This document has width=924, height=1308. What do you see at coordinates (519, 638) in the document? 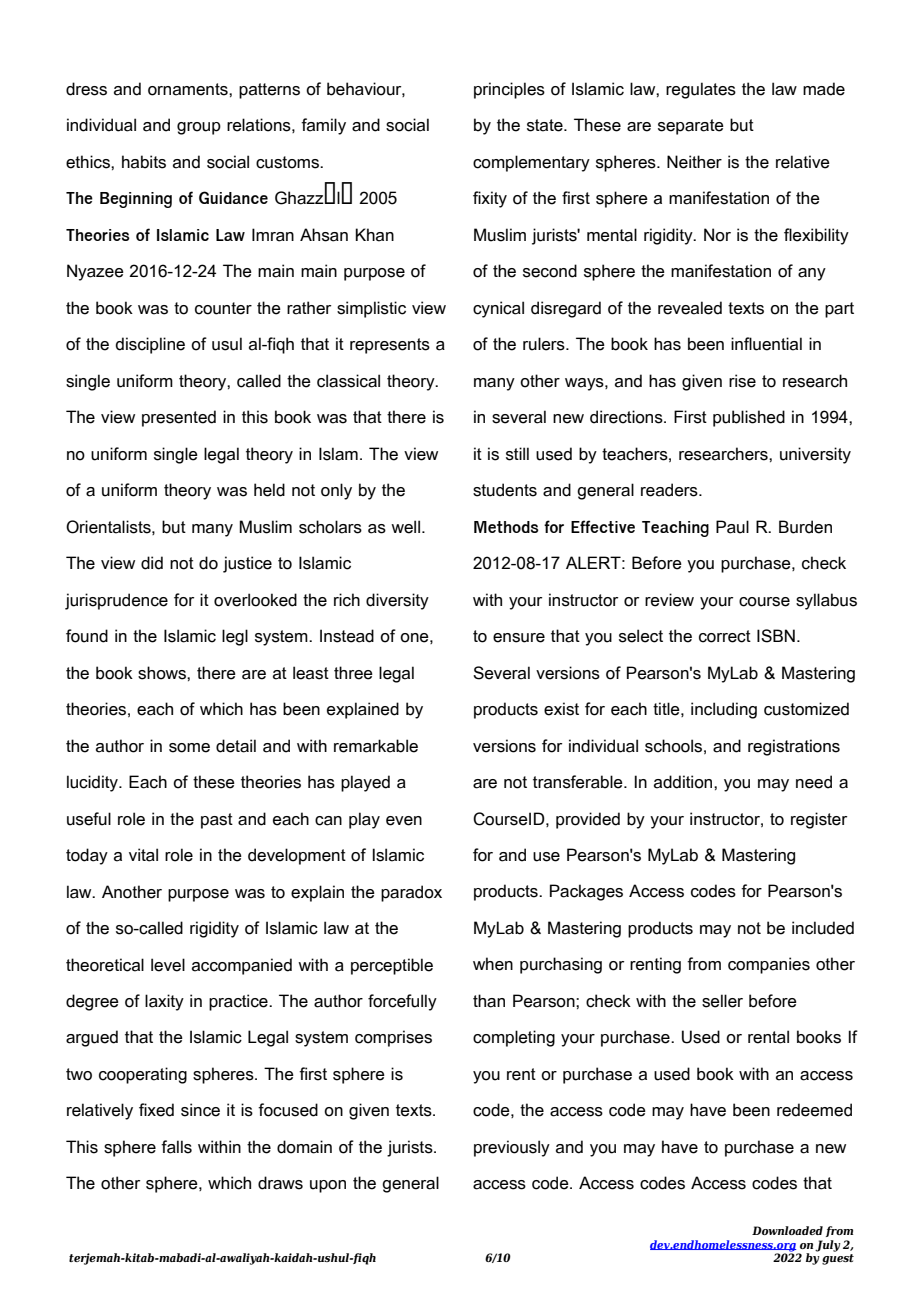
I see `ensure` at bounding box center [519, 638].
